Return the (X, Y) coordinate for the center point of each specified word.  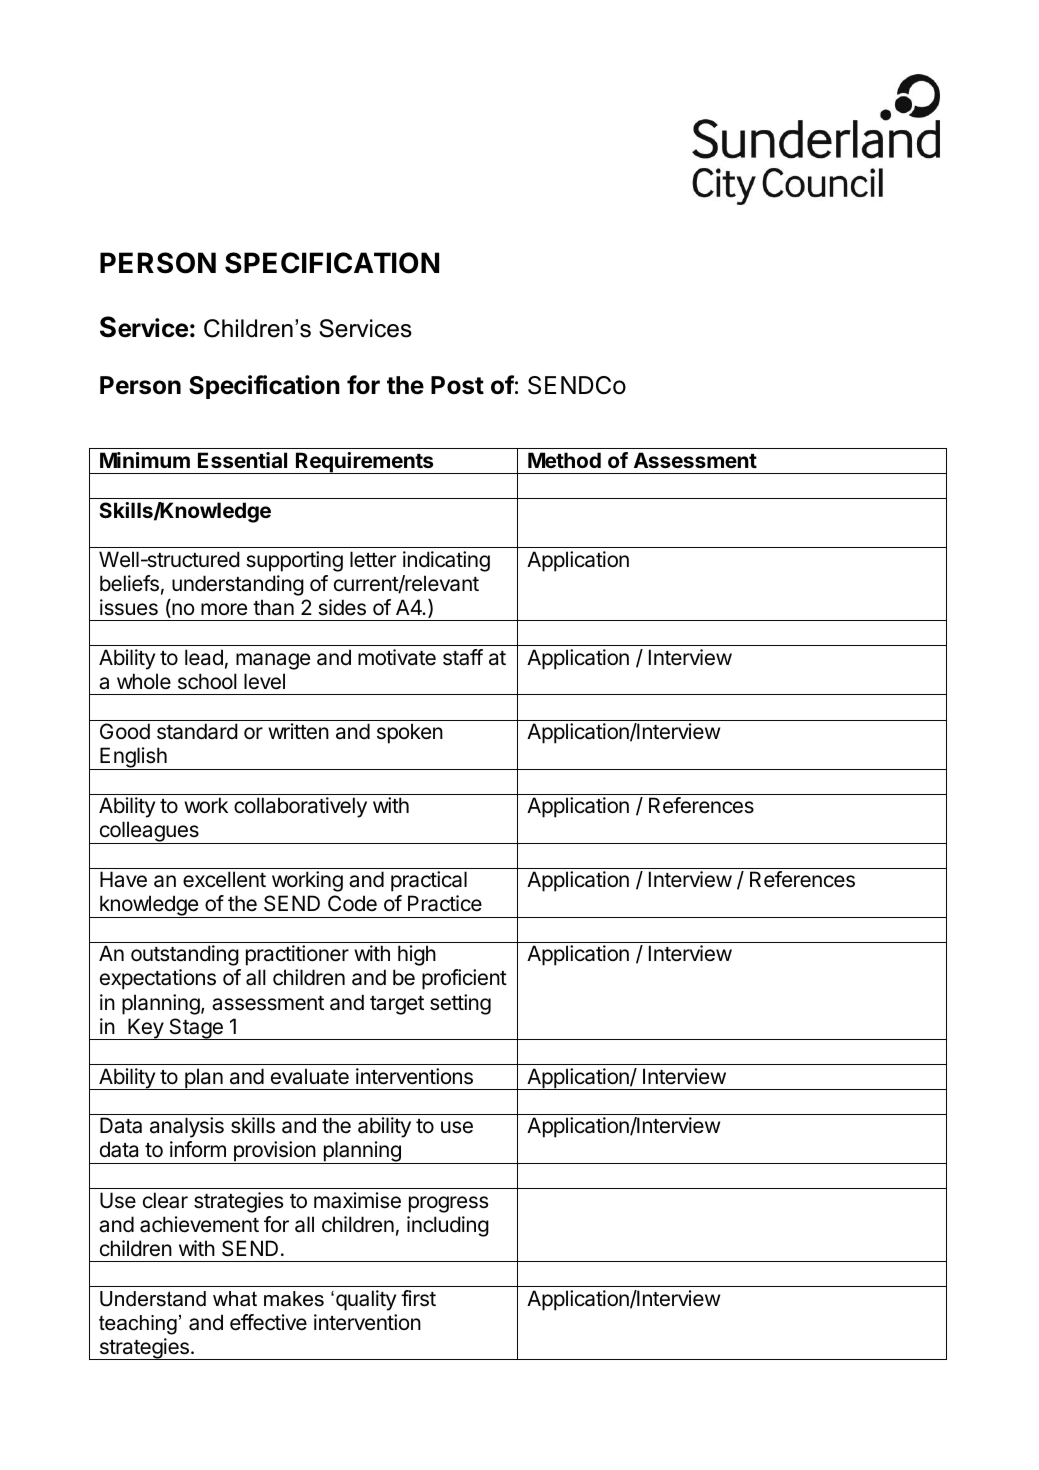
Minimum (145, 460)
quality (366, 1300)
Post (457, 385)
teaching (138, 1325)
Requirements (365, 463)
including (448, 1226)
